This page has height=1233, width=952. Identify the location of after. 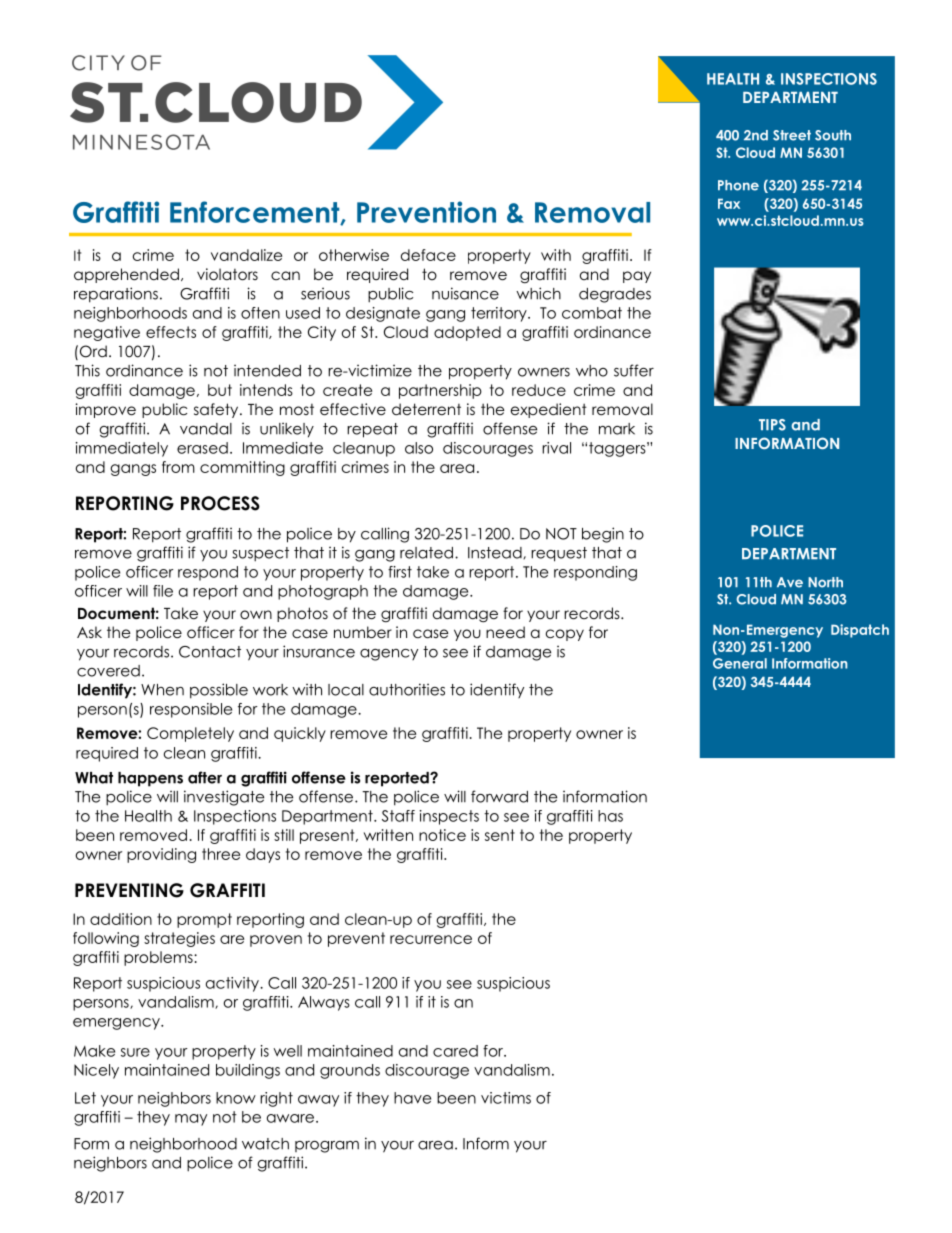
(205, 777).
